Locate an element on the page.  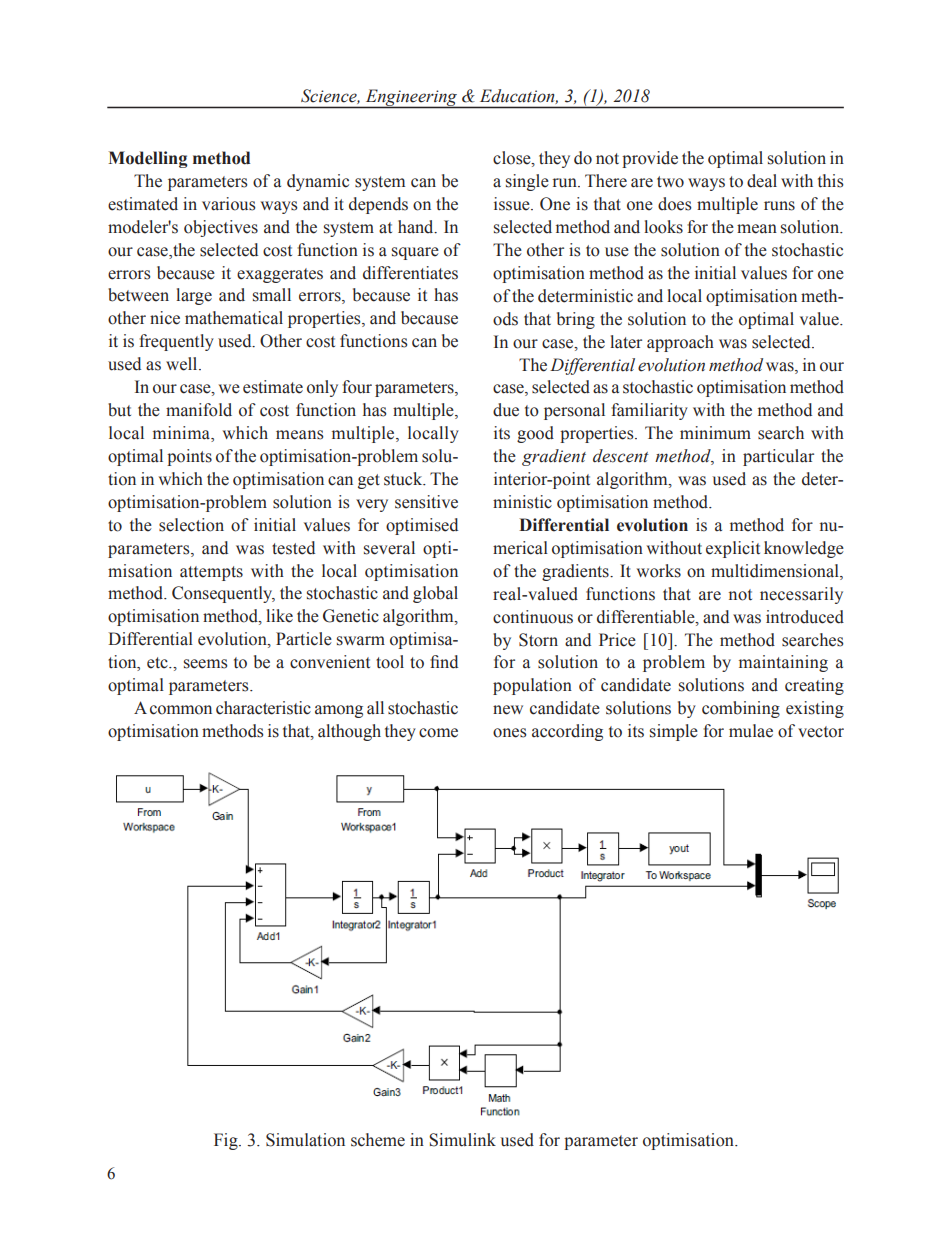
Engineering is located at coordinates (411, 99).
